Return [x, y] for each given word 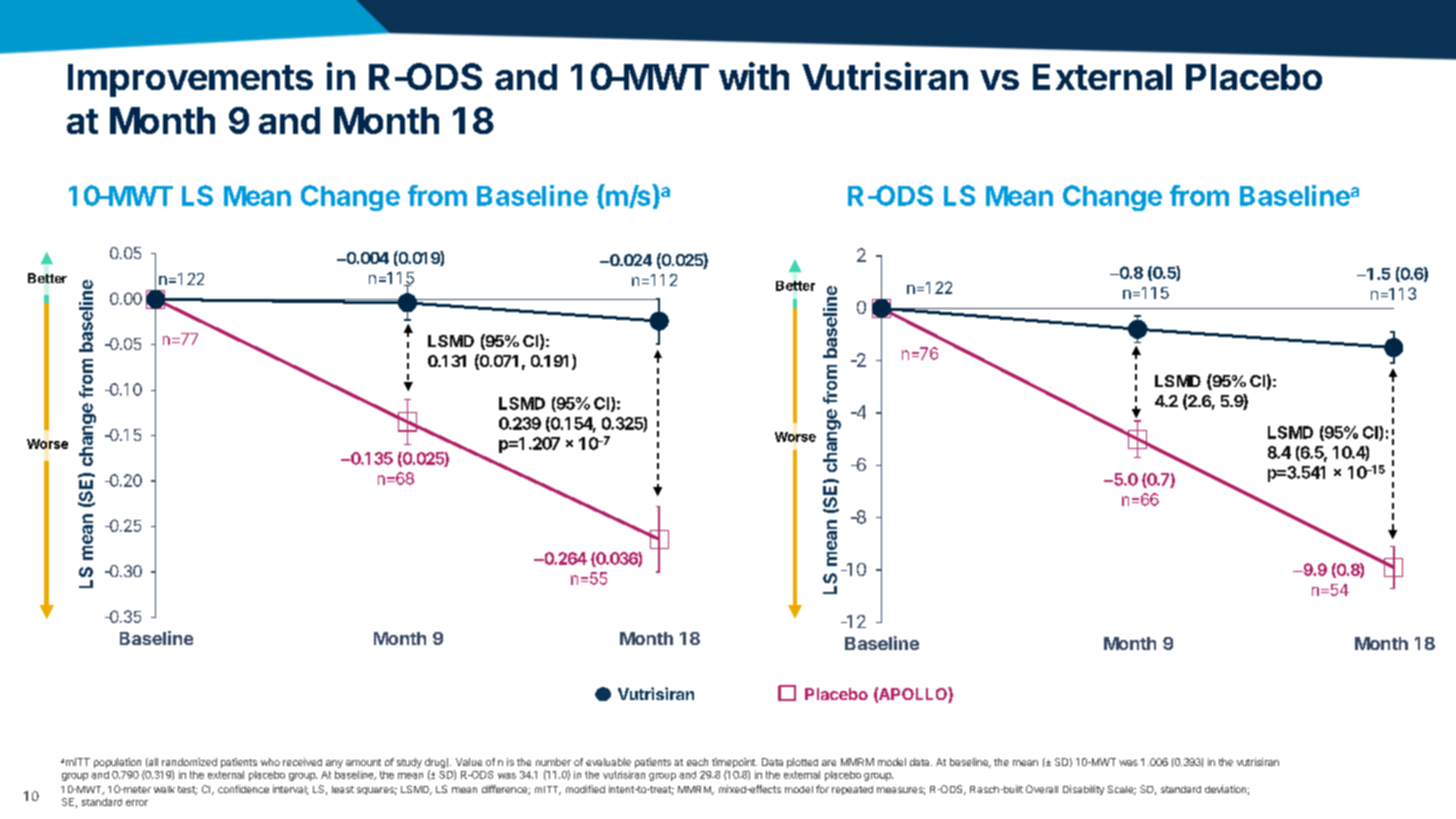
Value [469, 762]
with [754, 76]
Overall [1042, 789]
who [270, 762]
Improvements [190, 80]
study [409, 763]
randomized [189, 762]
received [302, 762]
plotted [802, 763]
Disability [1083, 790]
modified [585, 789]
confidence [243, 789]
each [697, 762]
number [553, 762]
